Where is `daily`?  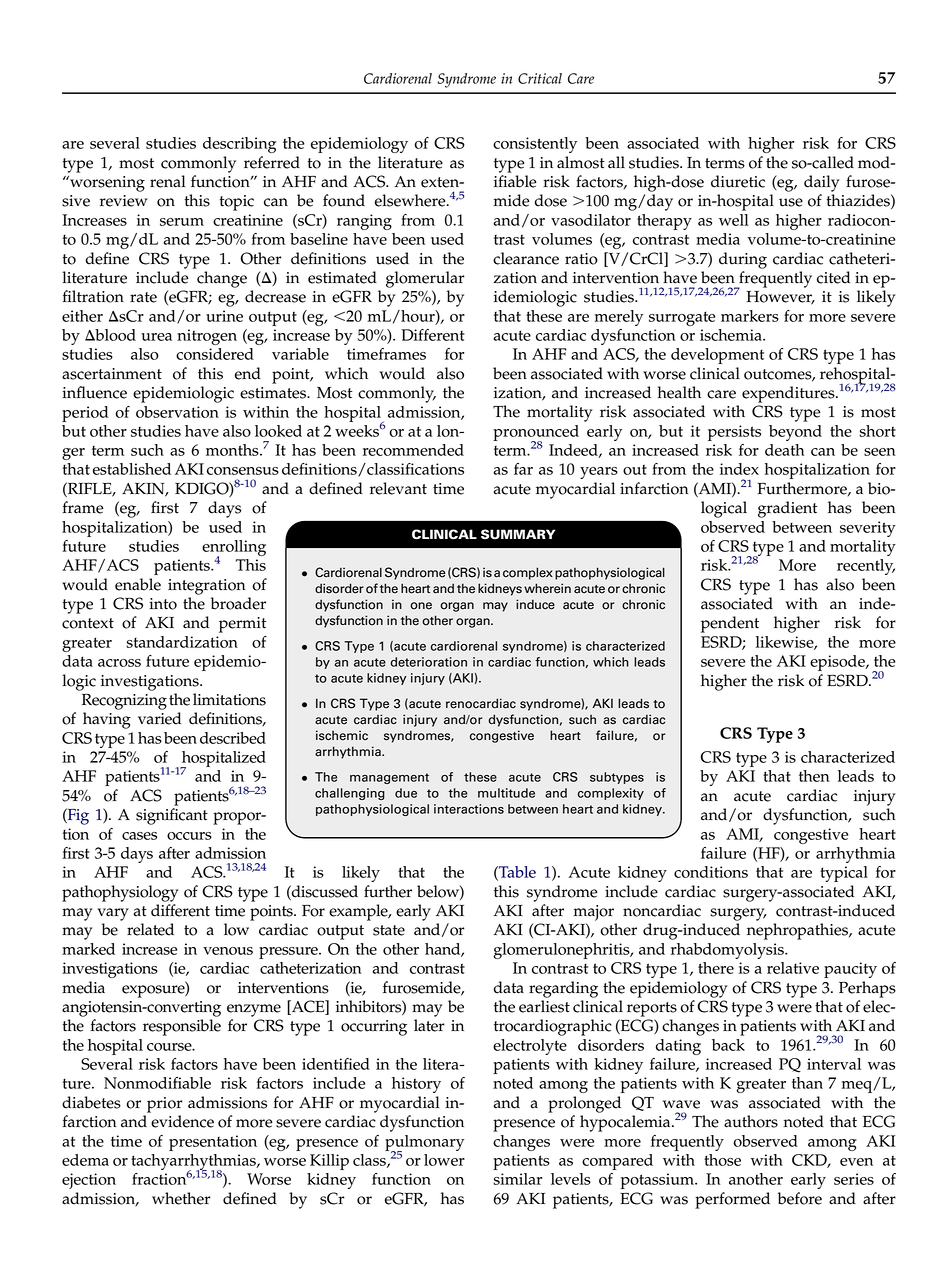
daily is located at coordinates (821, 183).
